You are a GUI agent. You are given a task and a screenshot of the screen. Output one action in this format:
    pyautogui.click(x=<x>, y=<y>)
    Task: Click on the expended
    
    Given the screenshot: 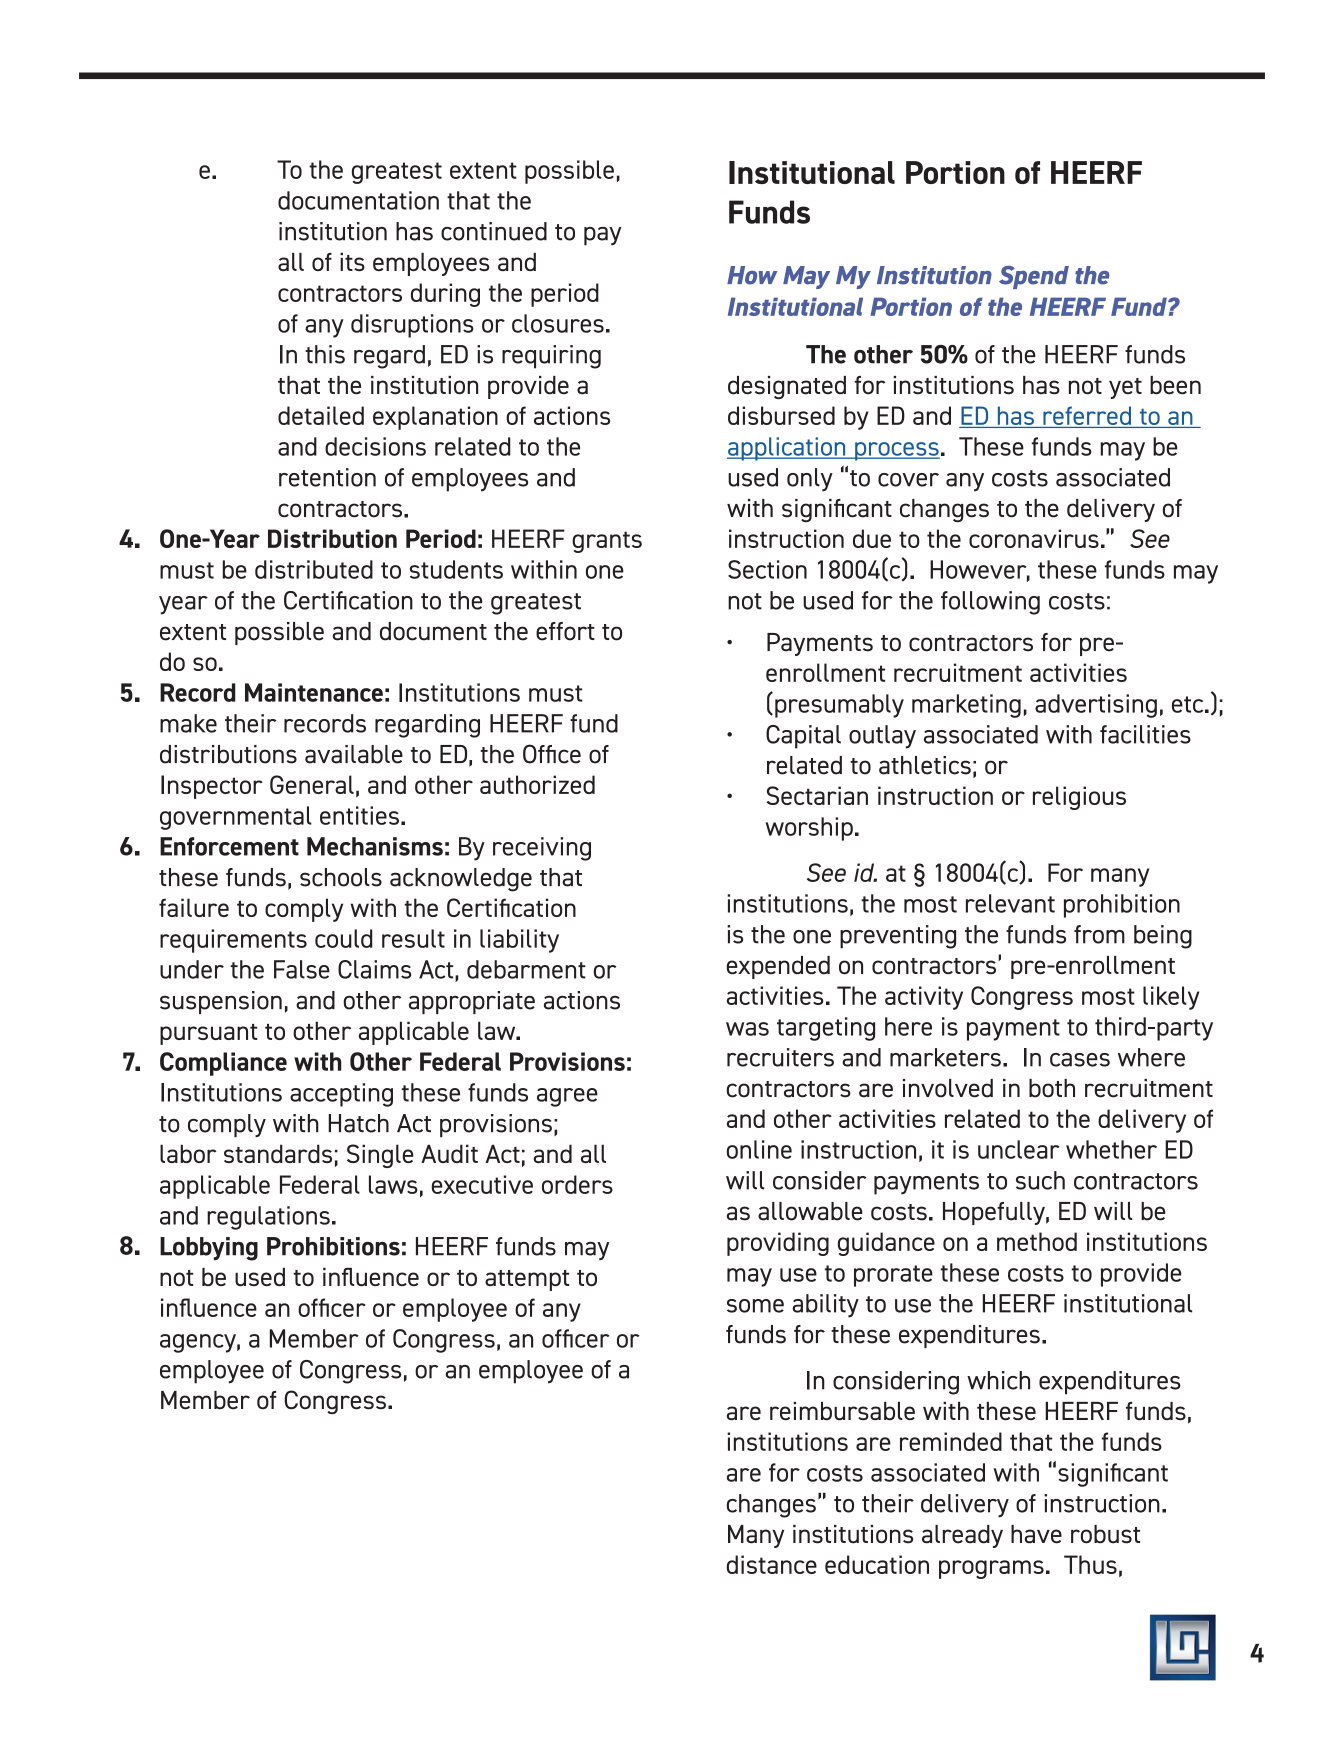 What is the action you would take?
    pyautogui.click(x=778, y=967)
